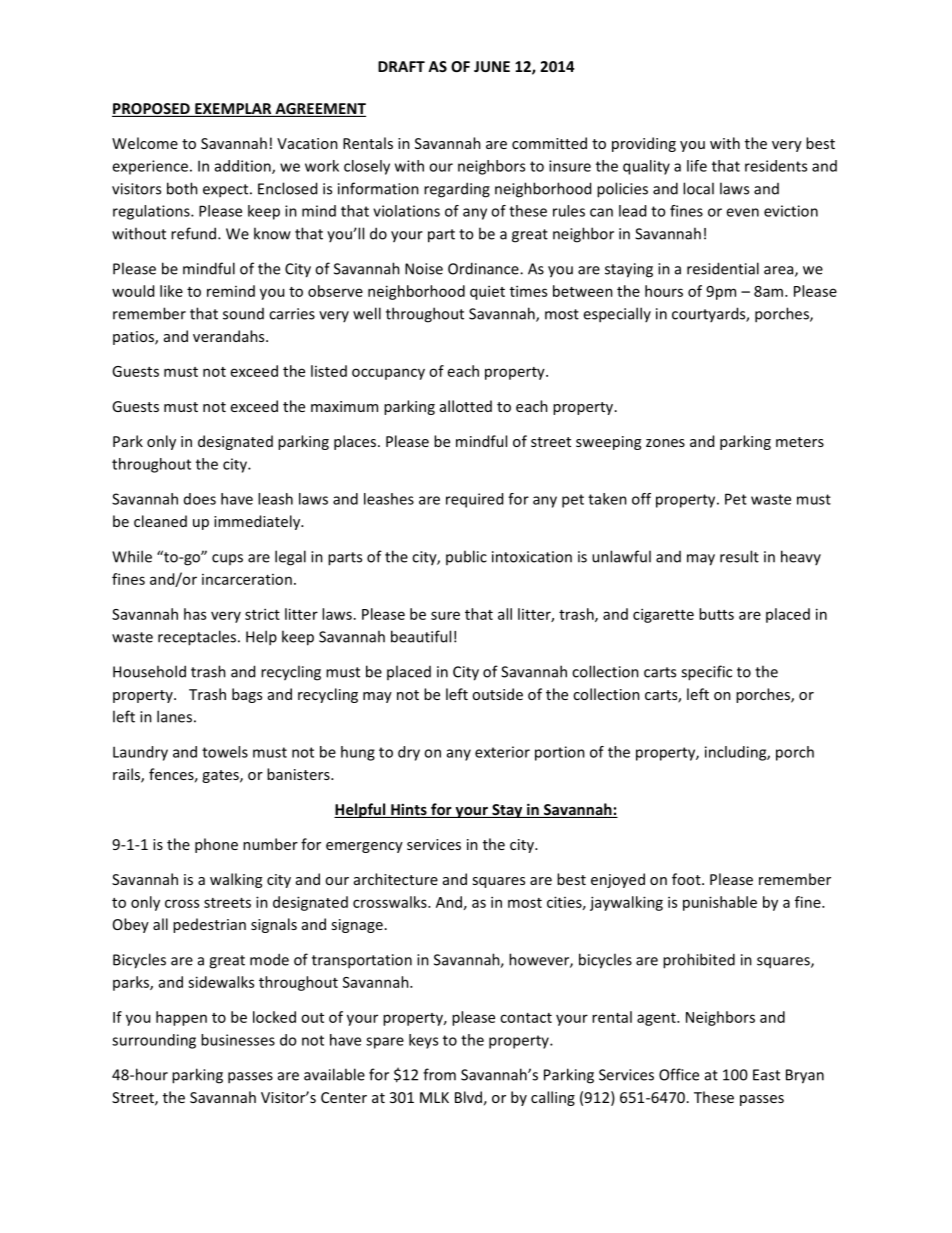  What do you see at coordinates (492, 66) in the page?
I see `JUNE` at bounding box center [492, 66].
